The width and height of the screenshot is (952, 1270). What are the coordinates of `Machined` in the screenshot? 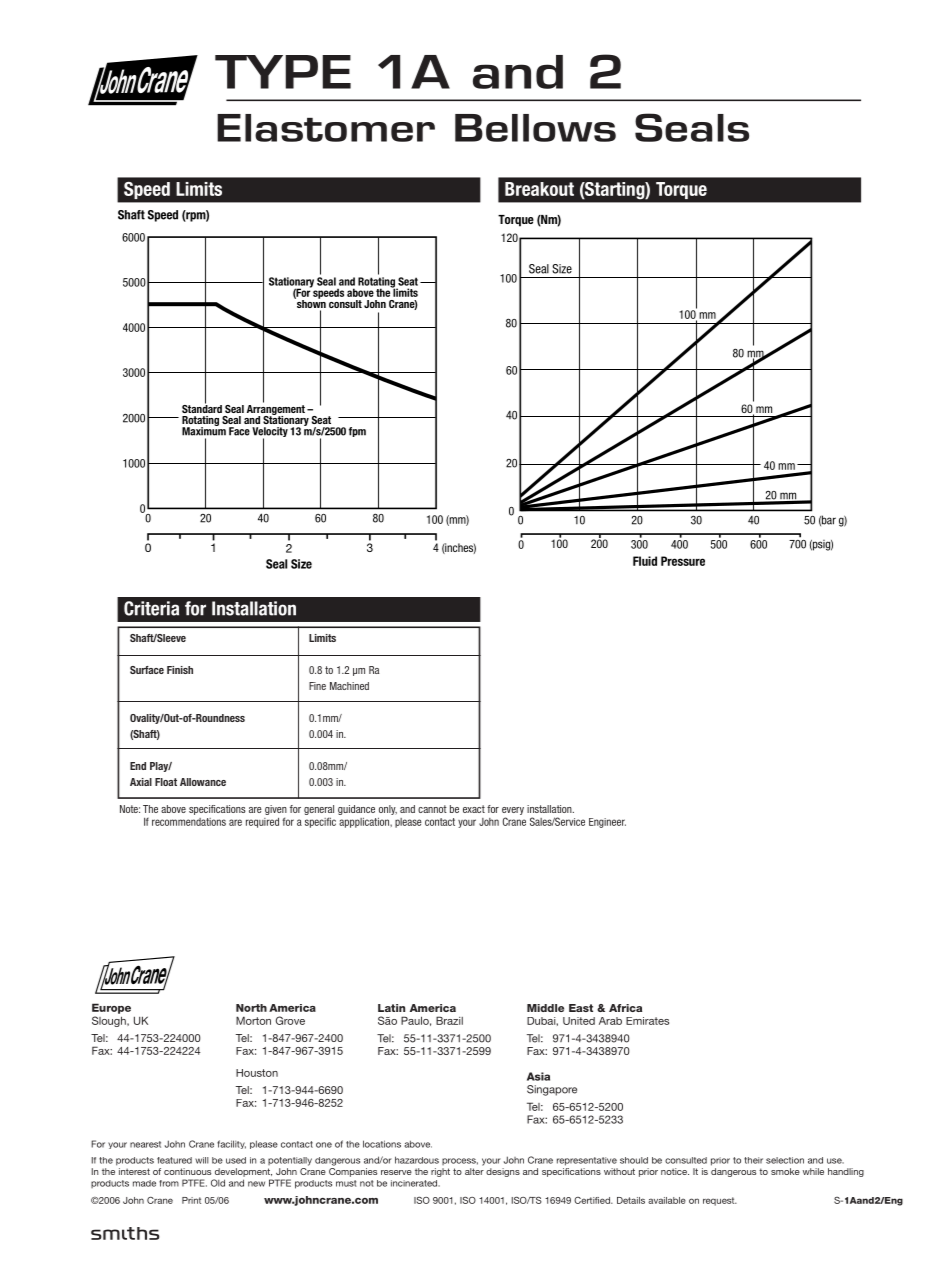 It's located at (349, 686).
